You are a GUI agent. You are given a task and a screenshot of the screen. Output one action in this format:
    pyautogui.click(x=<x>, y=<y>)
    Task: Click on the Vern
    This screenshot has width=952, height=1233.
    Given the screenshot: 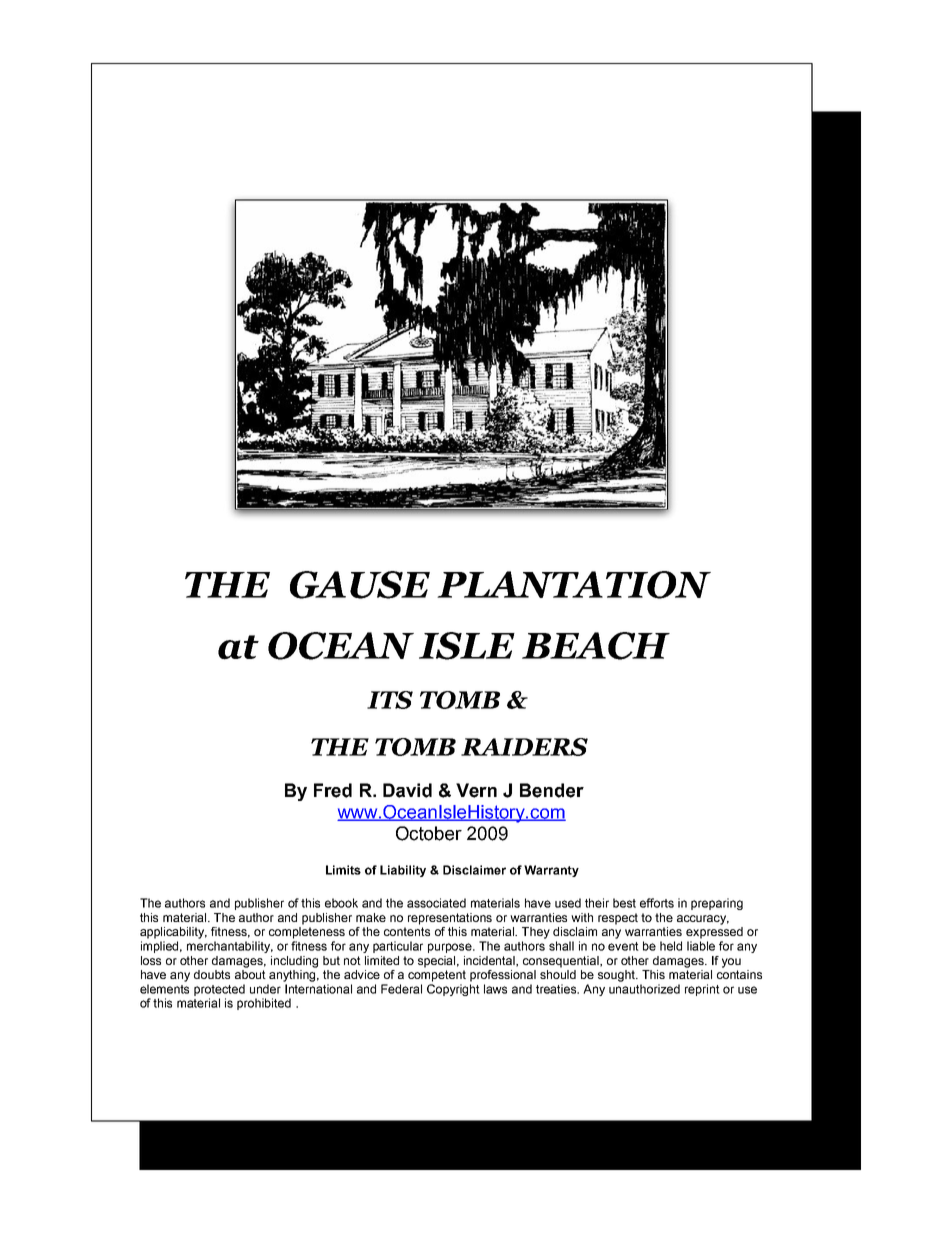 What is the action you would take?
    pyautogui.click(x=476, y=790)
